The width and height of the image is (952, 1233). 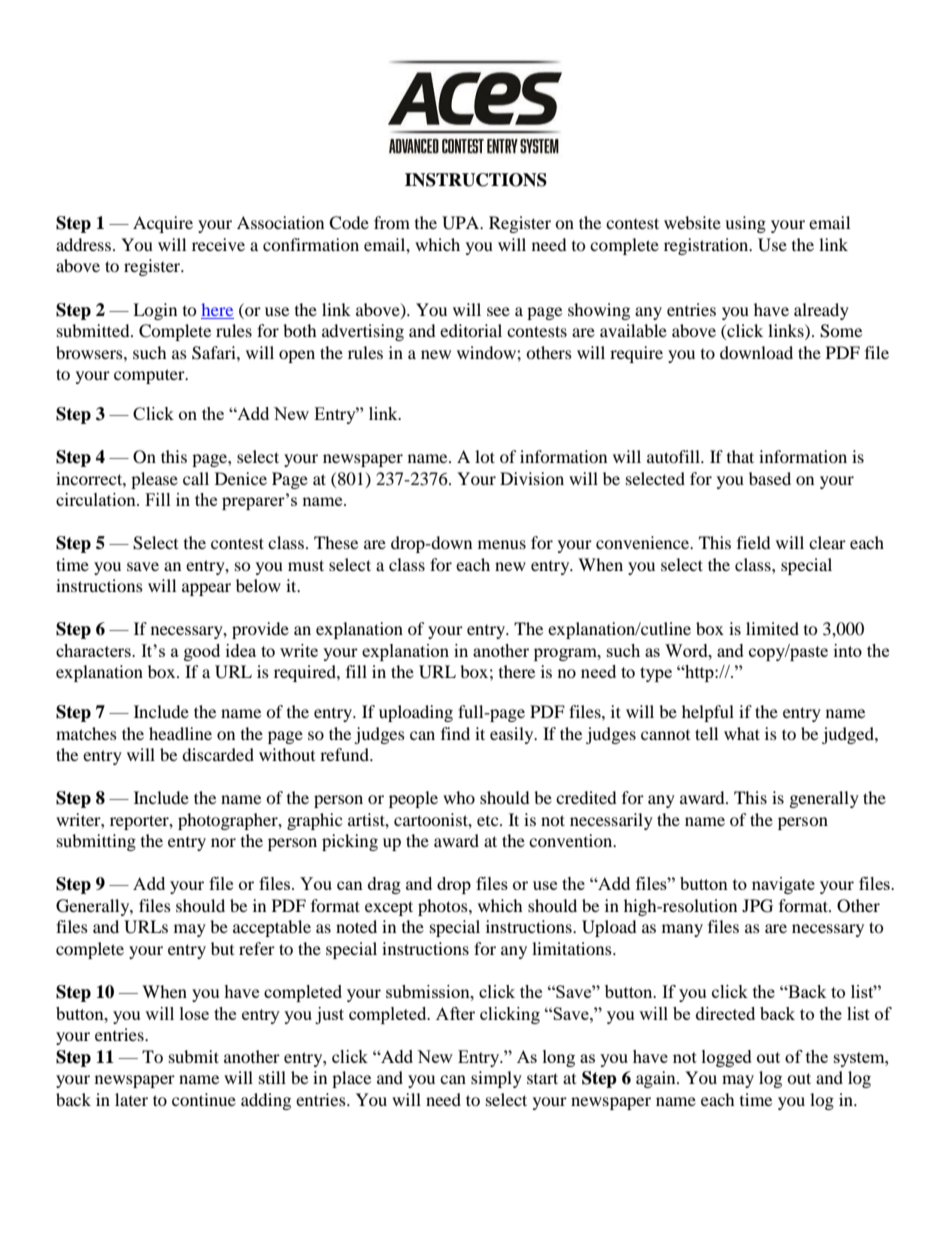 What do you see at coordinates (202, 652) in the image?
I see `good` at bounding box center [202, 652].
